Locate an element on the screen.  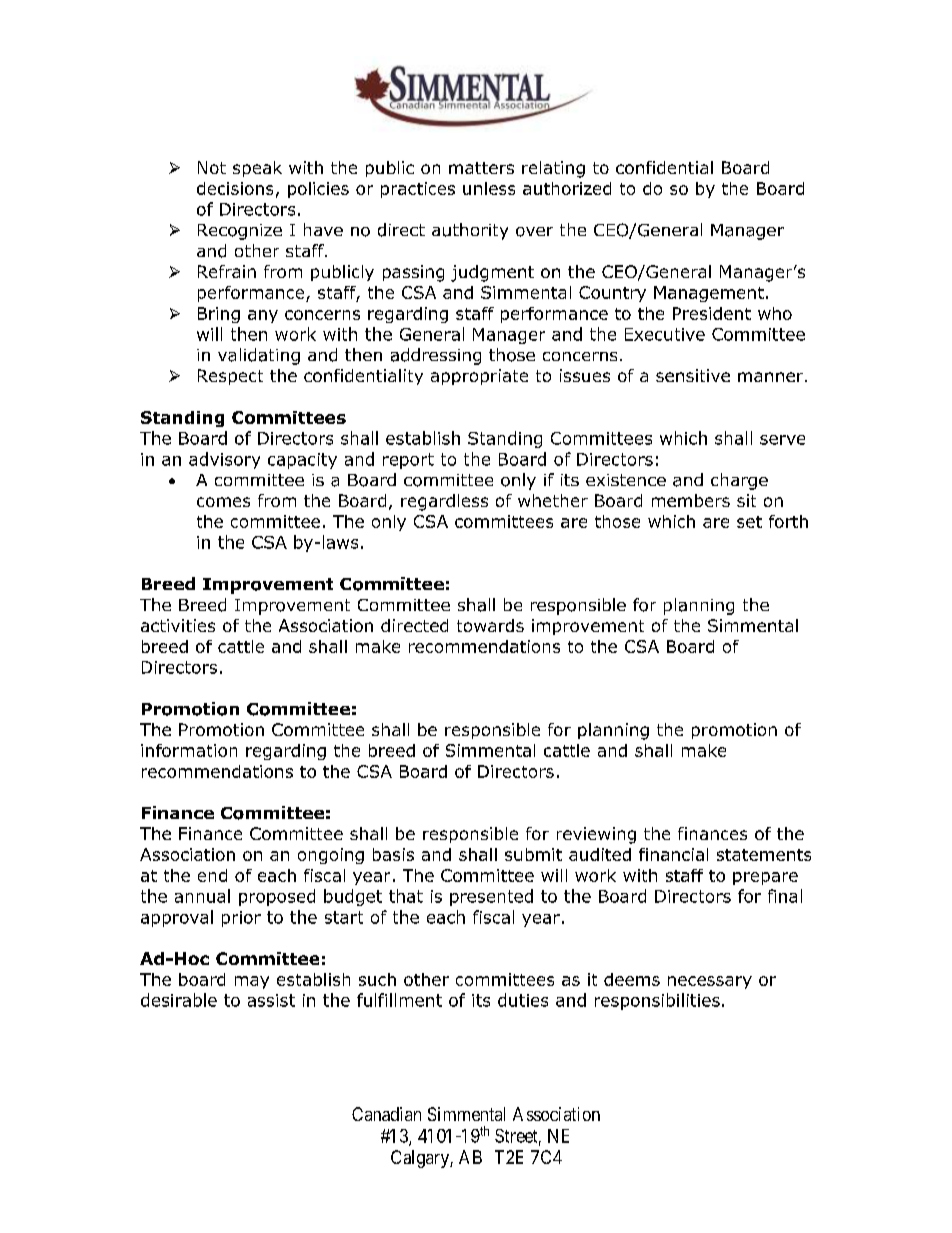
unless is located at coordinates (489, 188).
